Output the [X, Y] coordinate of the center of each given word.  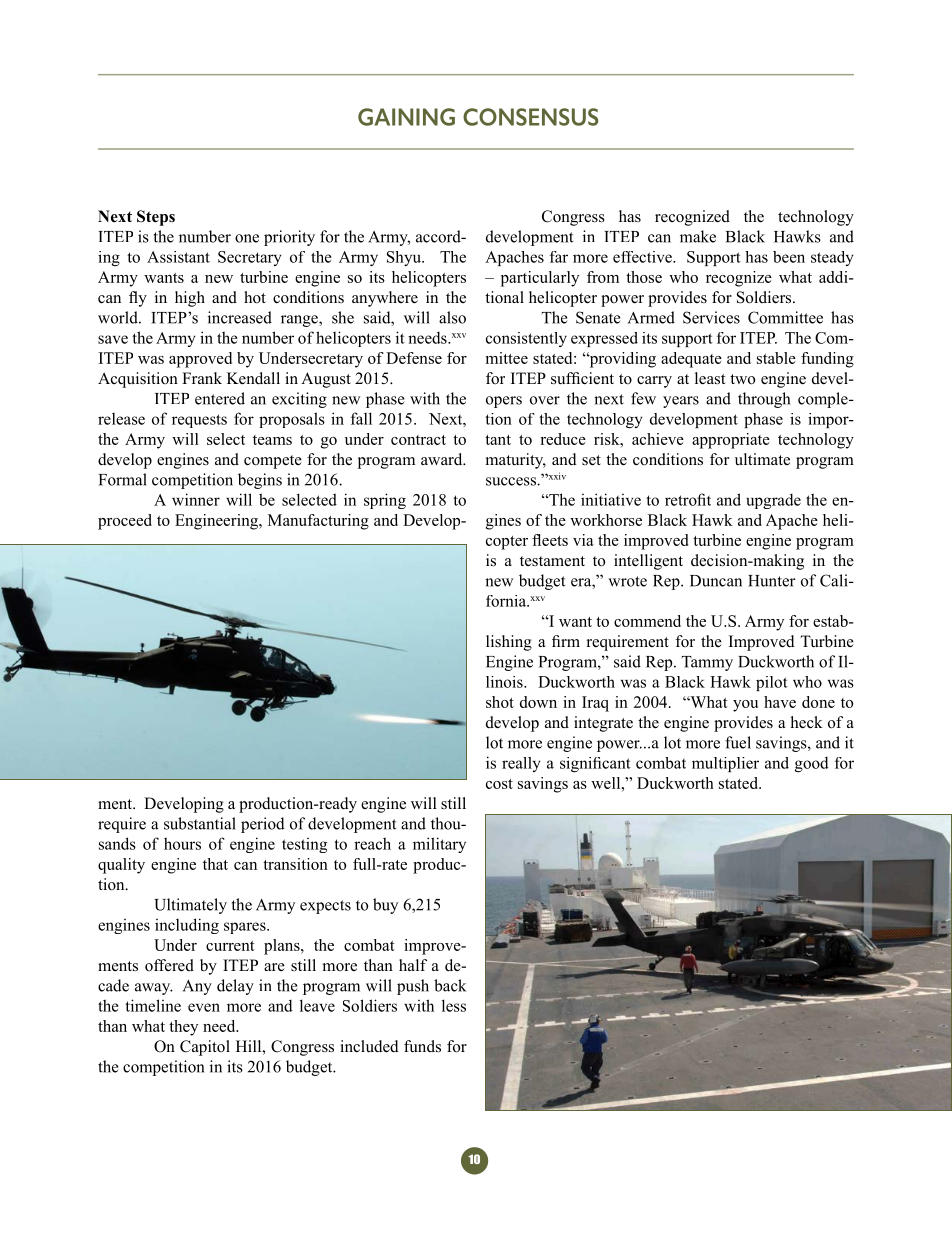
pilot [772, 683]
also [452, 317]
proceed [125, 522]
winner [196, 499]
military [439, 845]
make [698, 236]
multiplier [725, 764]
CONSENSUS [530, 117]
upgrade [773, 501]
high [190, 299]
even [204, 1007]
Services [711, 317]
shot [500, 702]
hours [182, 843]
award [443, 459]
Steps [156, 218]
